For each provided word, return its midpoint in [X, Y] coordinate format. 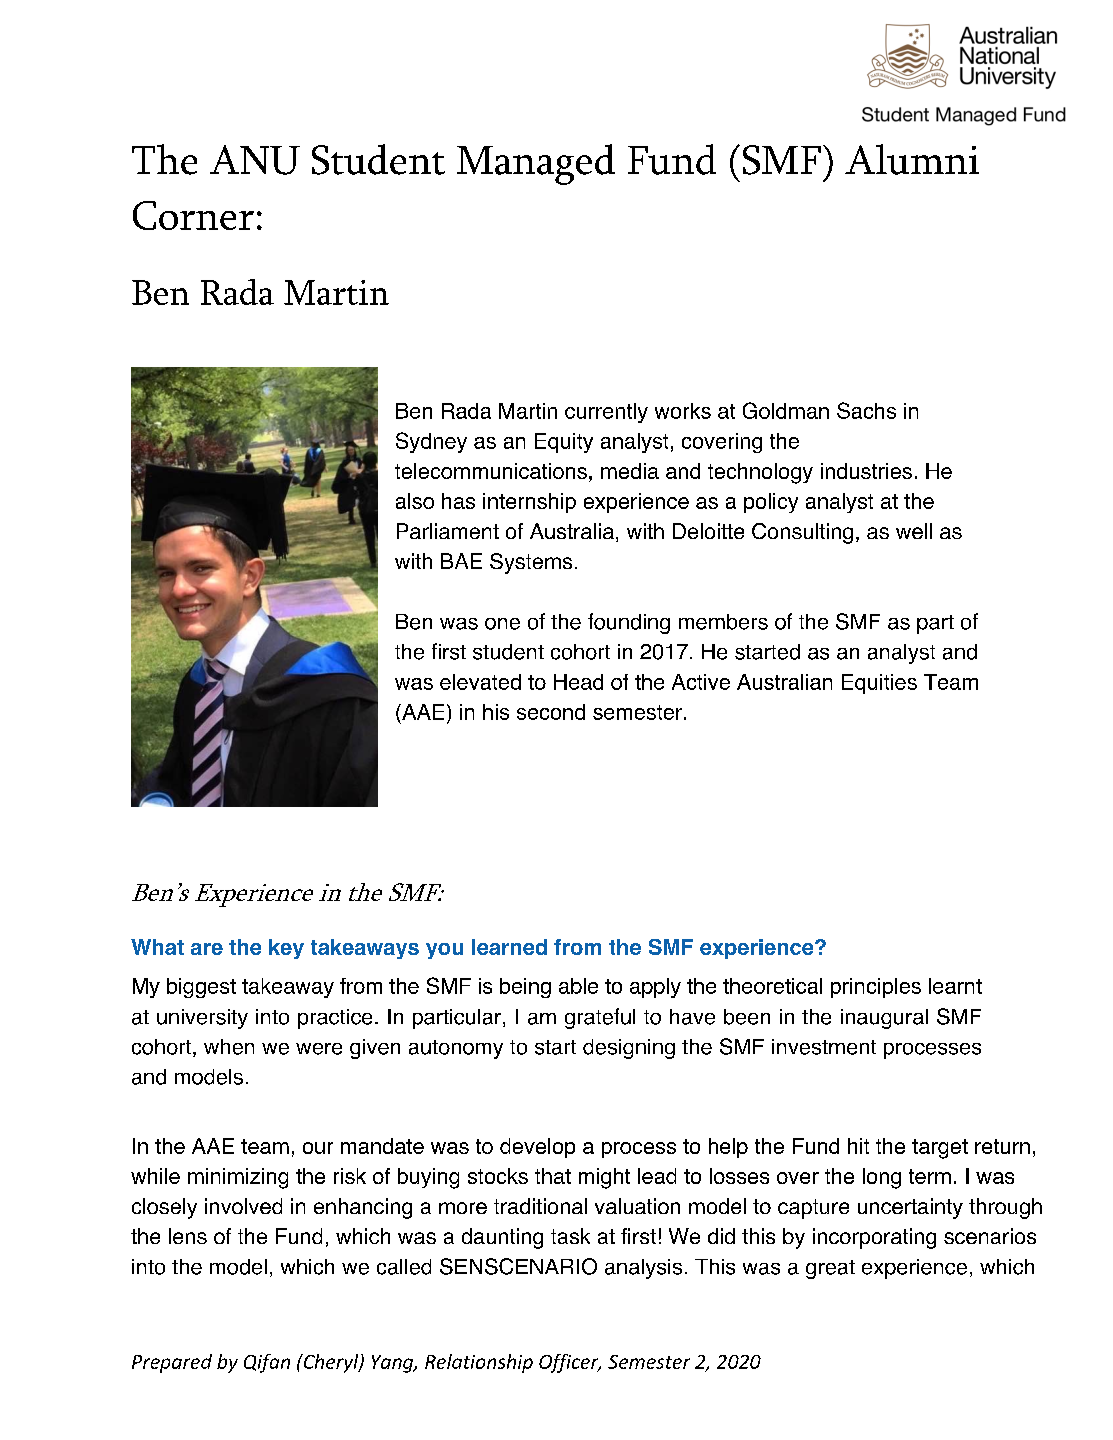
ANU [255, 160]
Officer [570, 1363]
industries [866, 471]
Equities [879, 684]
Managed [536, 164]
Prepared [172, 1363]
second [551, 712]
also [415, 501]
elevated [480, 682]
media [630, 471]
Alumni [912, 159]
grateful [600, 1018]
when [229, 1047]
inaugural [884, 1019]
